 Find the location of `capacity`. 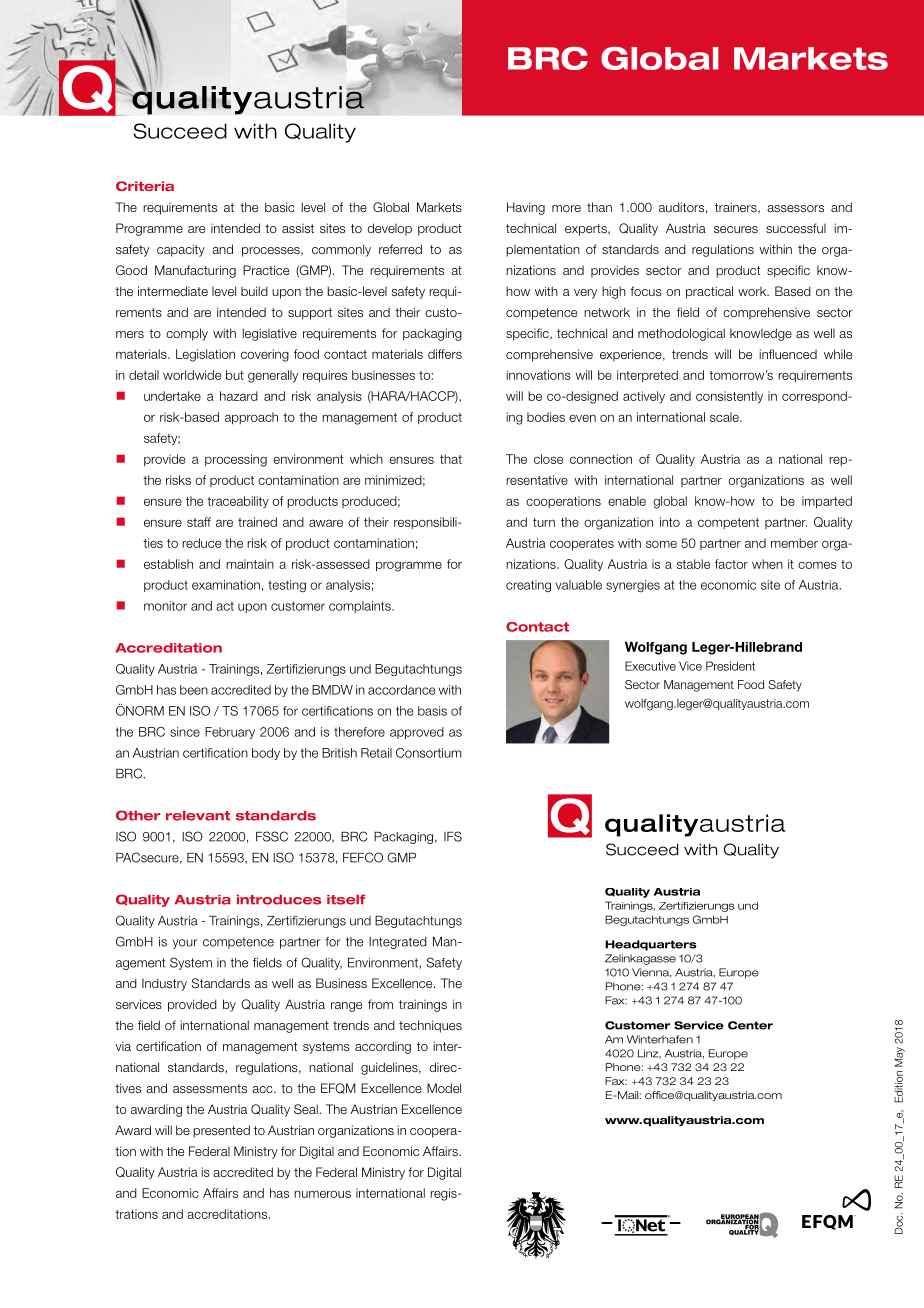

capacity is located at coordinates (181, 250).
